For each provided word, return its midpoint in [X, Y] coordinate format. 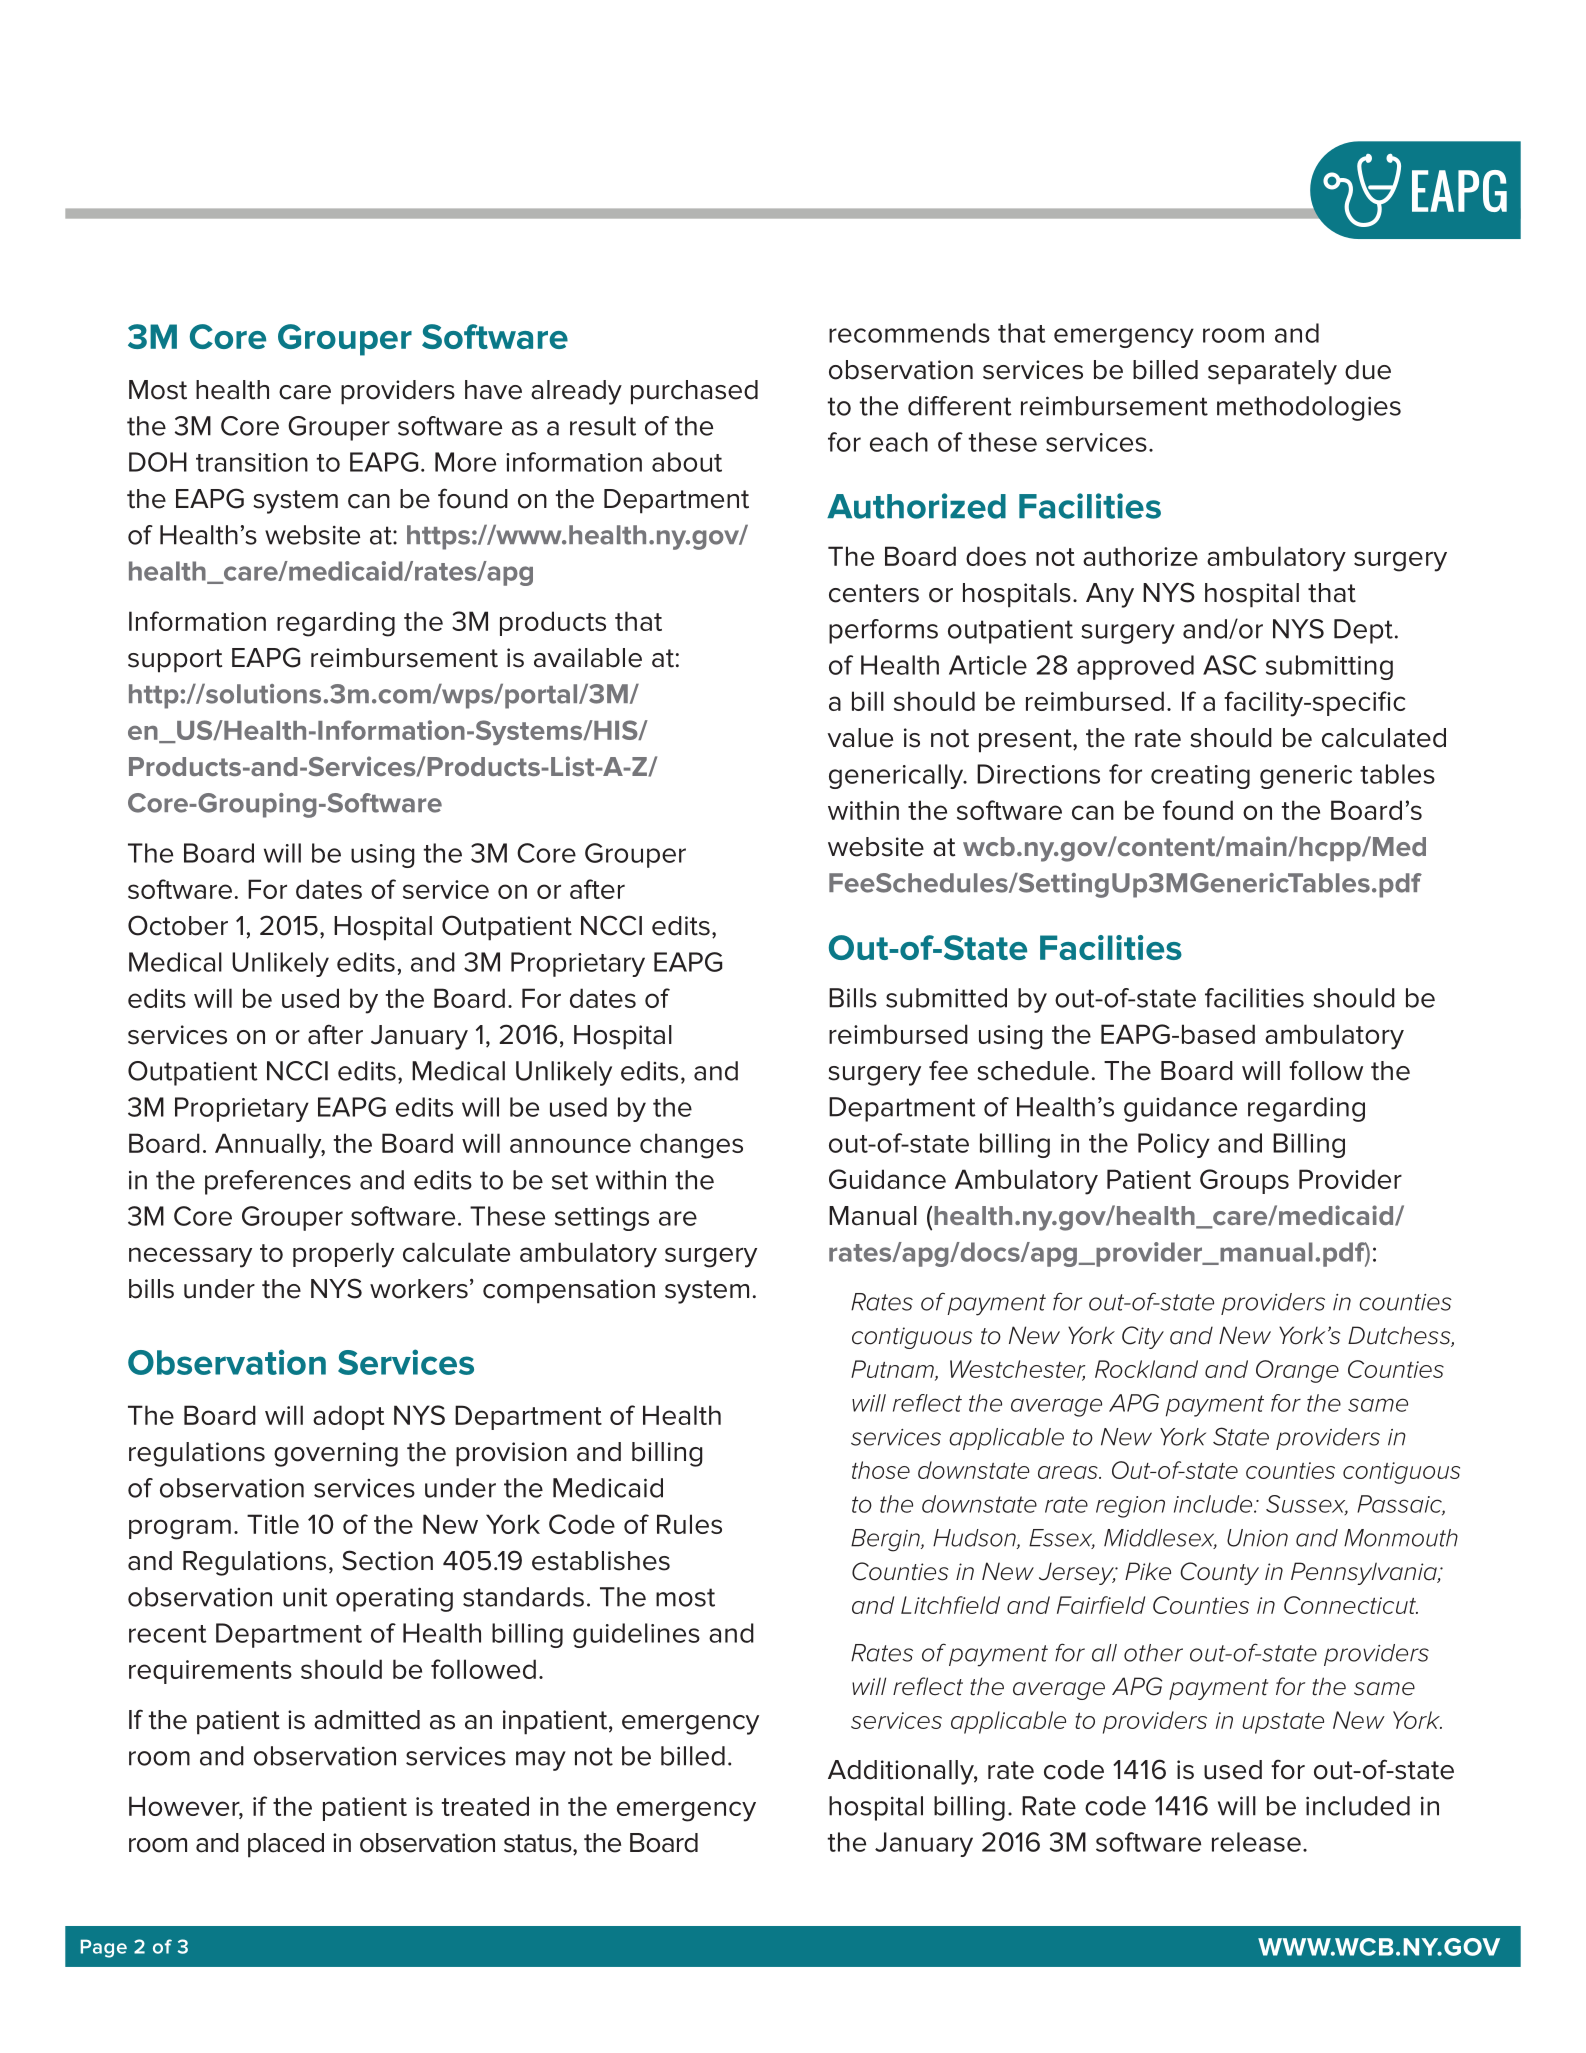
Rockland [1146, 1369]
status [539, 1844]
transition [252, 462]
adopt [348, 1417]
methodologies [1309, 408]
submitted [946, 998]
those [881, 1470]
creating [1200, 777]
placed [286, 1845]
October [178, 925]
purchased [694, 392]
